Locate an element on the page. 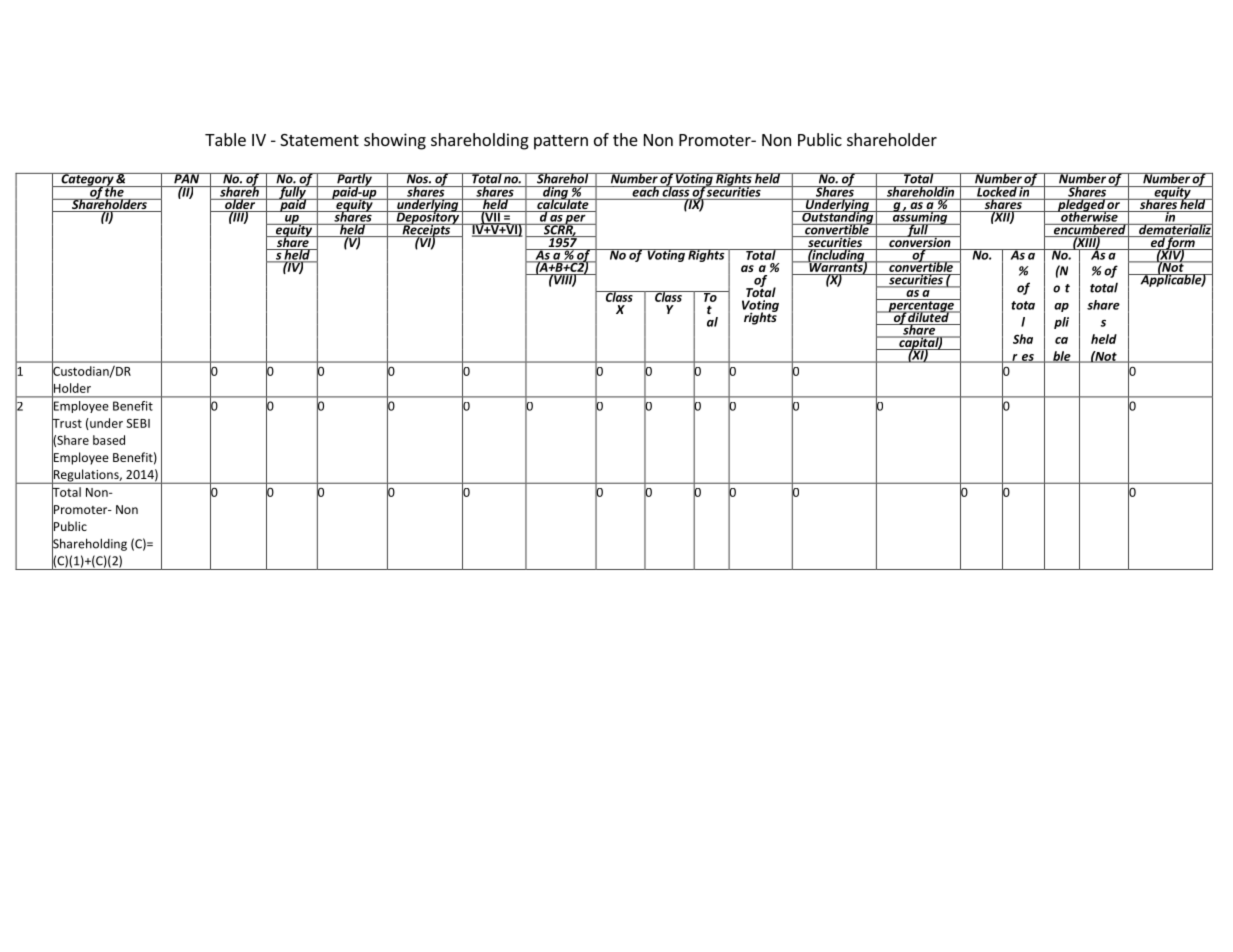  Partly is located at coordinates (354, 180).
